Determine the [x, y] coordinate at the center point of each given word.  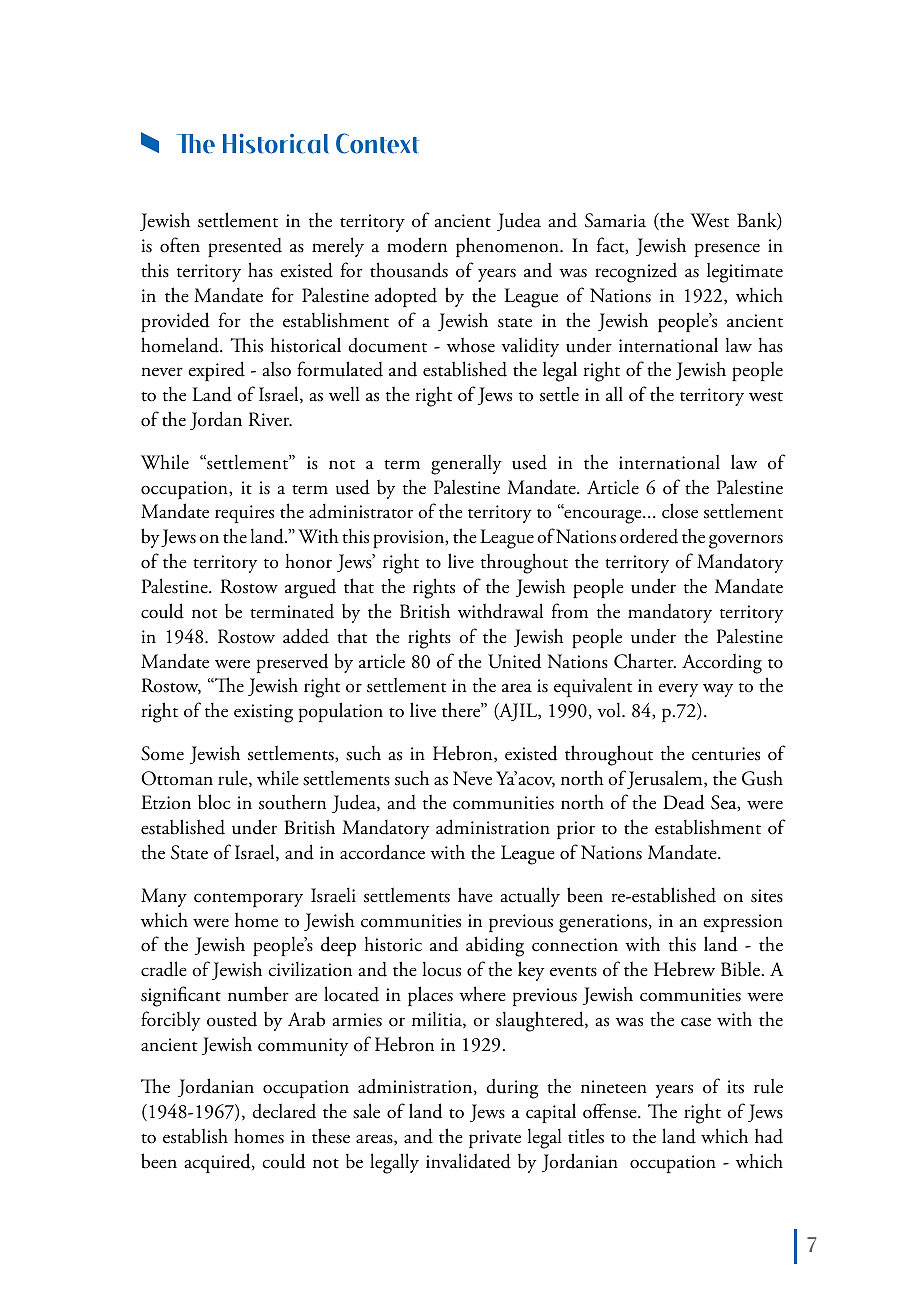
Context [377, 143]
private [495, 1139]
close [680, 511]
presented [245, 247]
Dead [684, 802]
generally [466, 464]
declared [284, 1111]
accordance [382, 852]
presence [727, 250]
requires [244, 514]
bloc [214, 802]
